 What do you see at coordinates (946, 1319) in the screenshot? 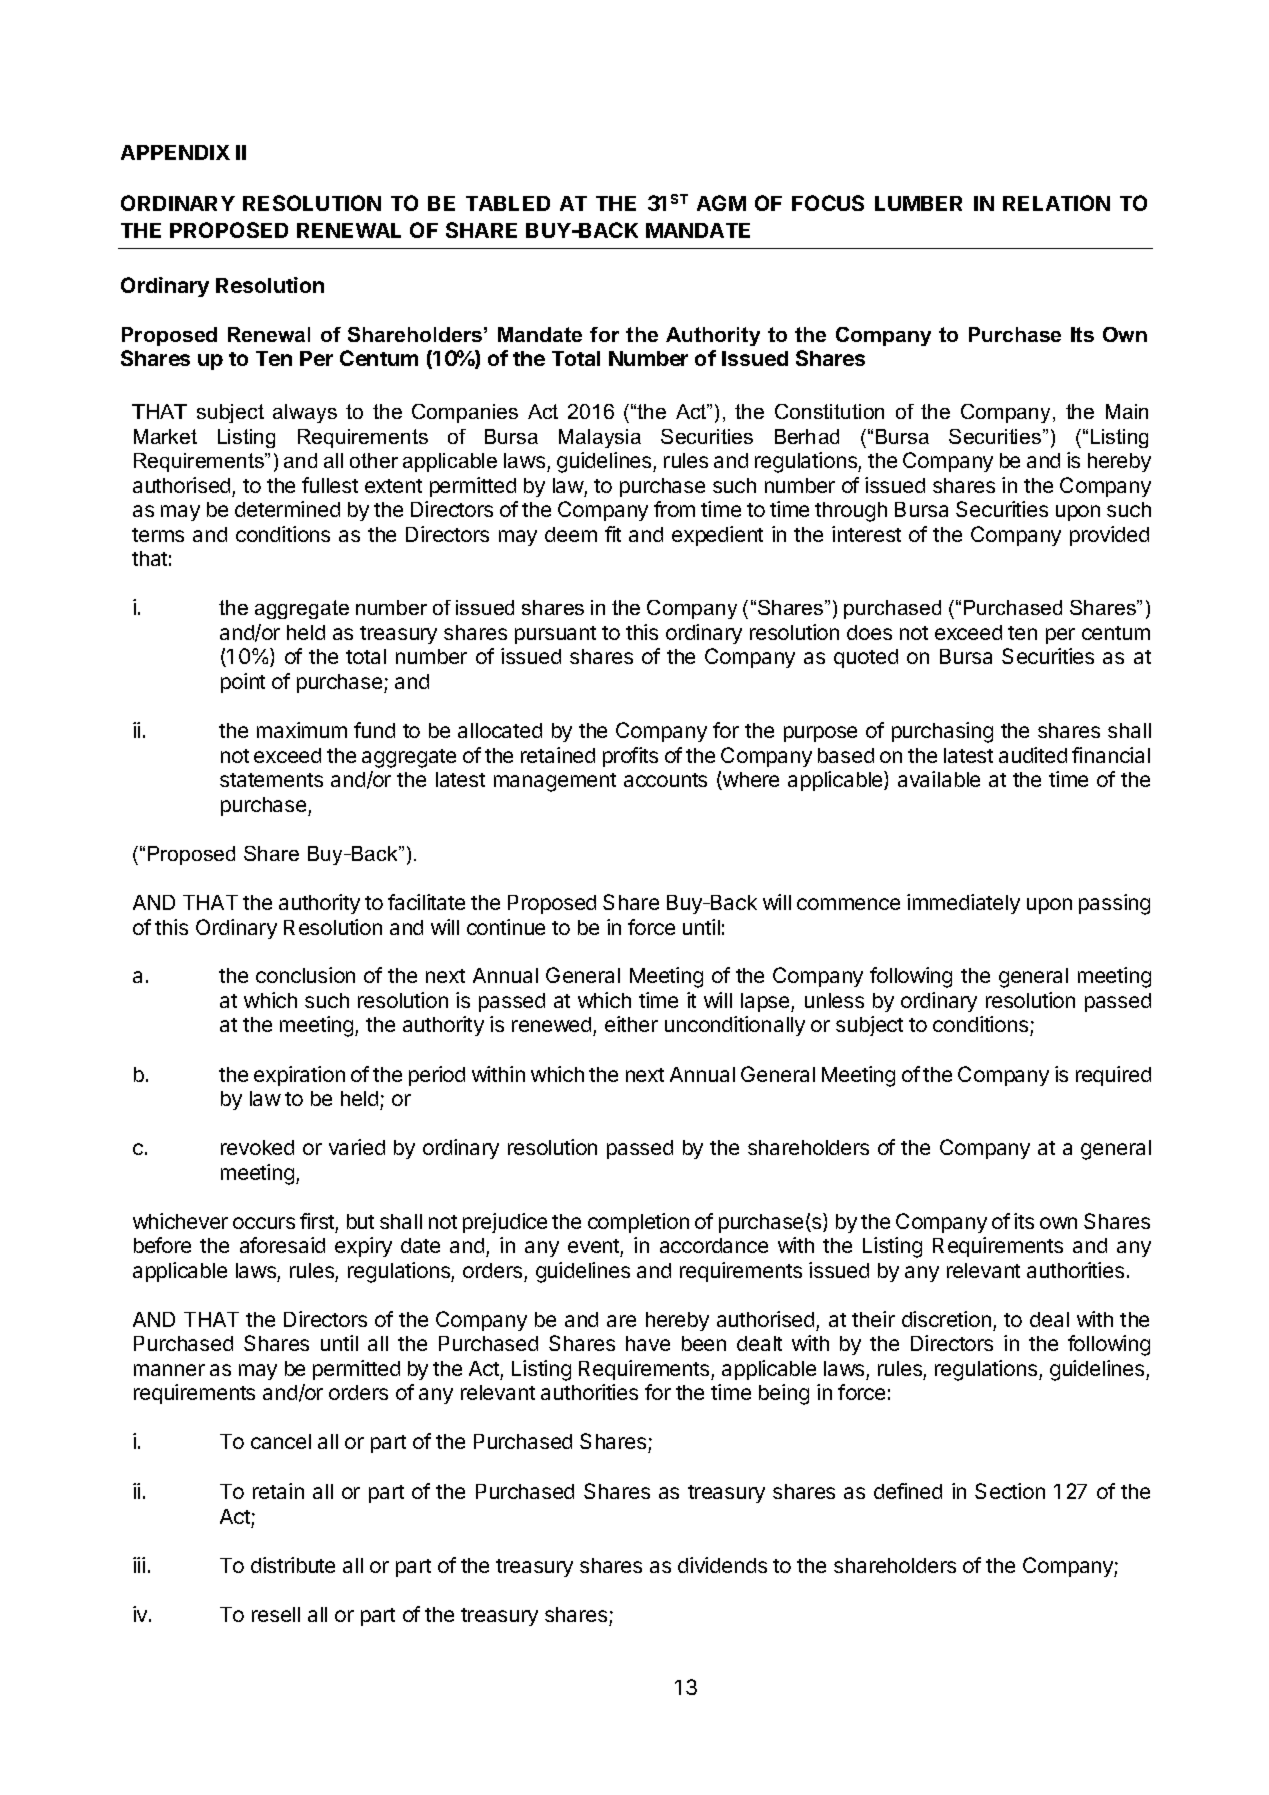
I see `discretion` at bounding box center [946, 1319].
